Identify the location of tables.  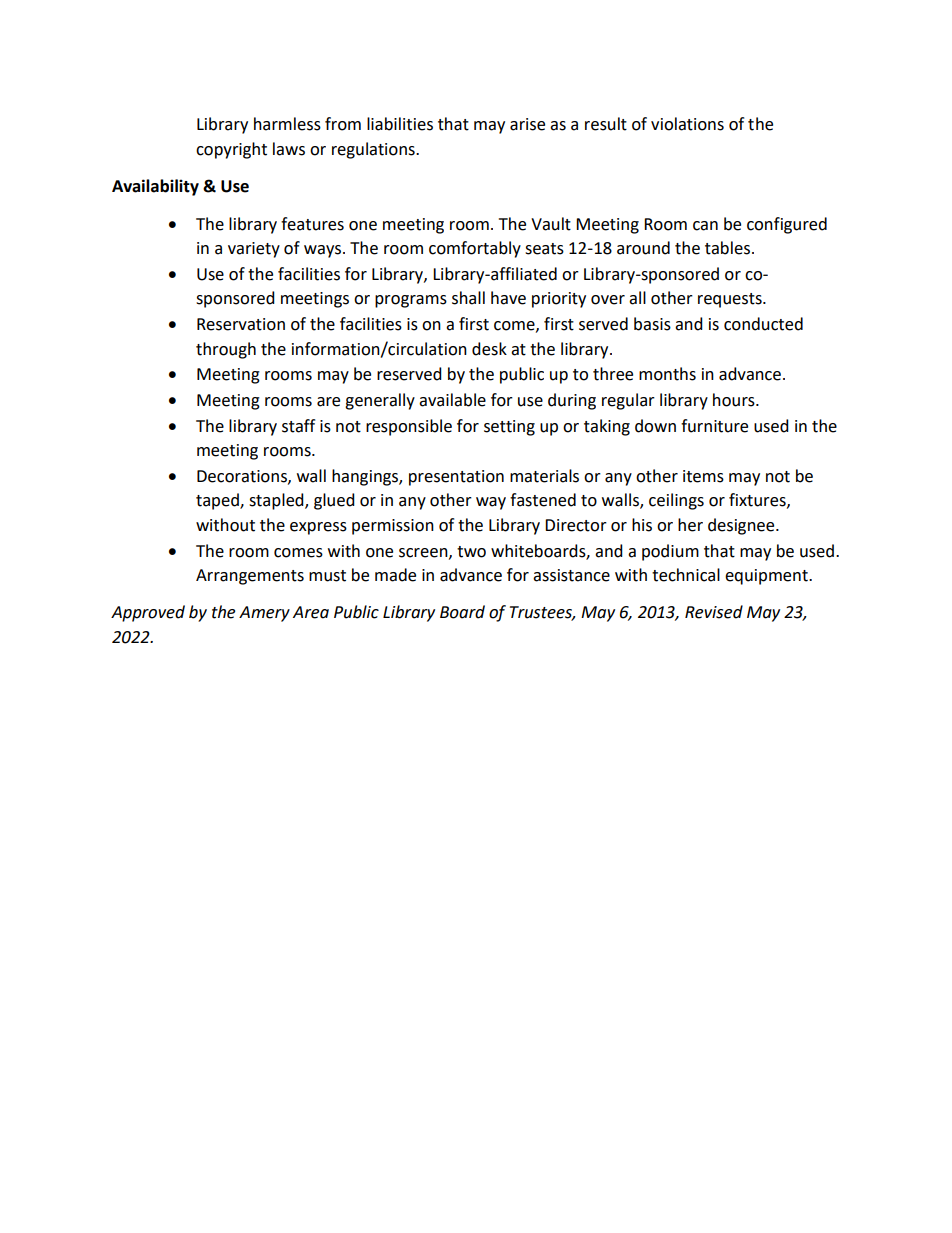
(727, 248).
